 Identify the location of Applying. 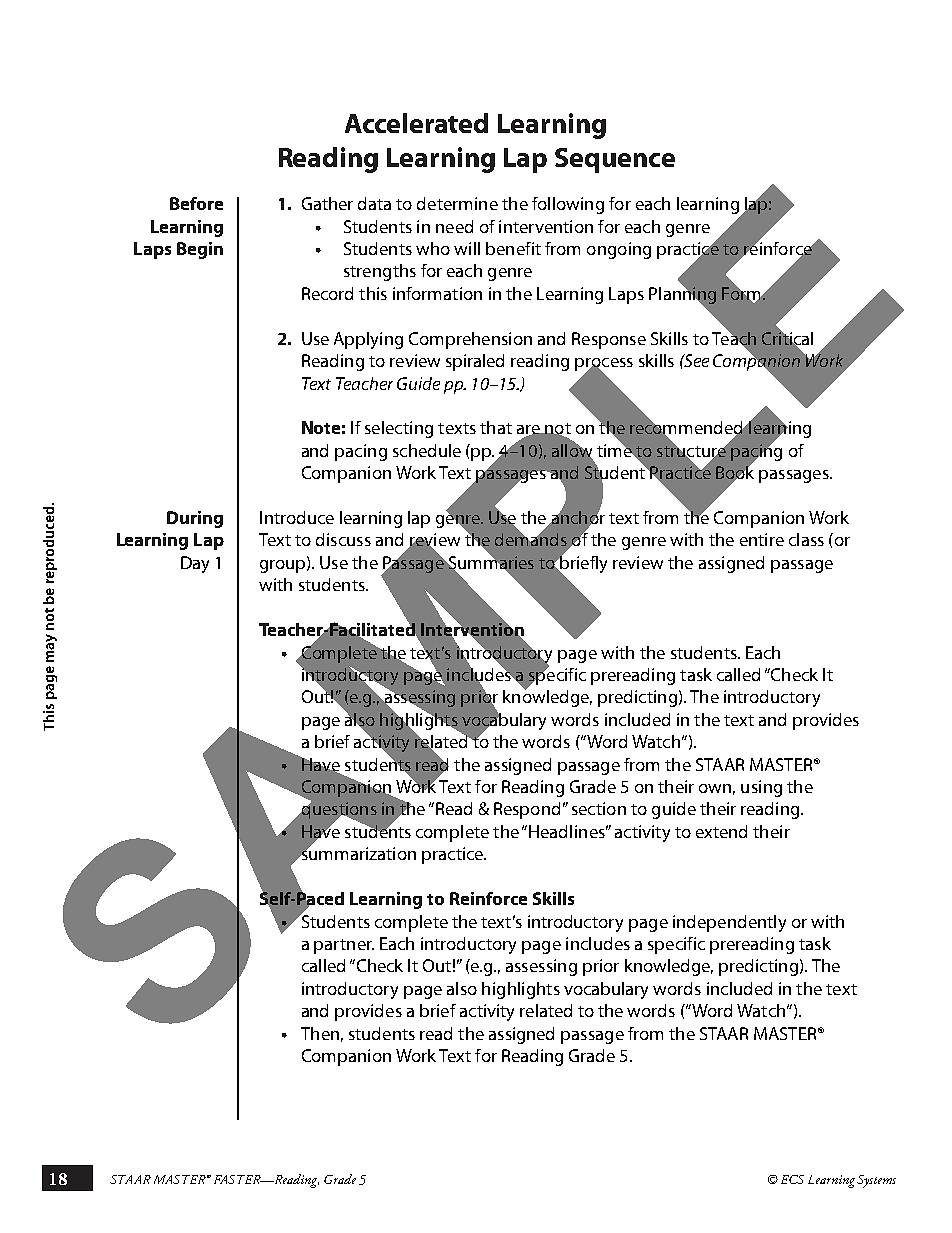
(368, 340).
